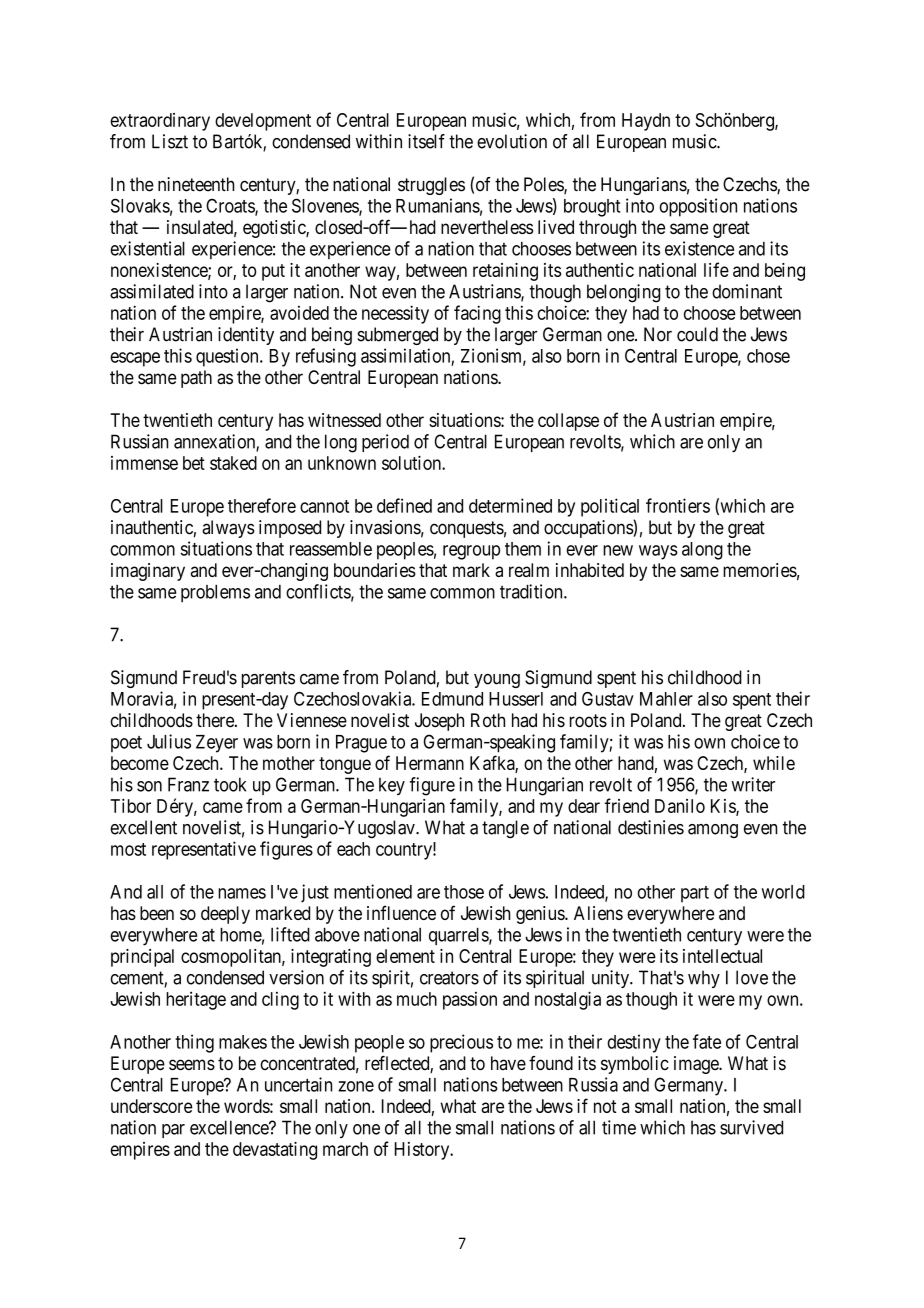 This screenshot has width=924, height=1308. Describe the element at coordinates (196, 184) in the screenshot. I see `nineteenth` at that location.
